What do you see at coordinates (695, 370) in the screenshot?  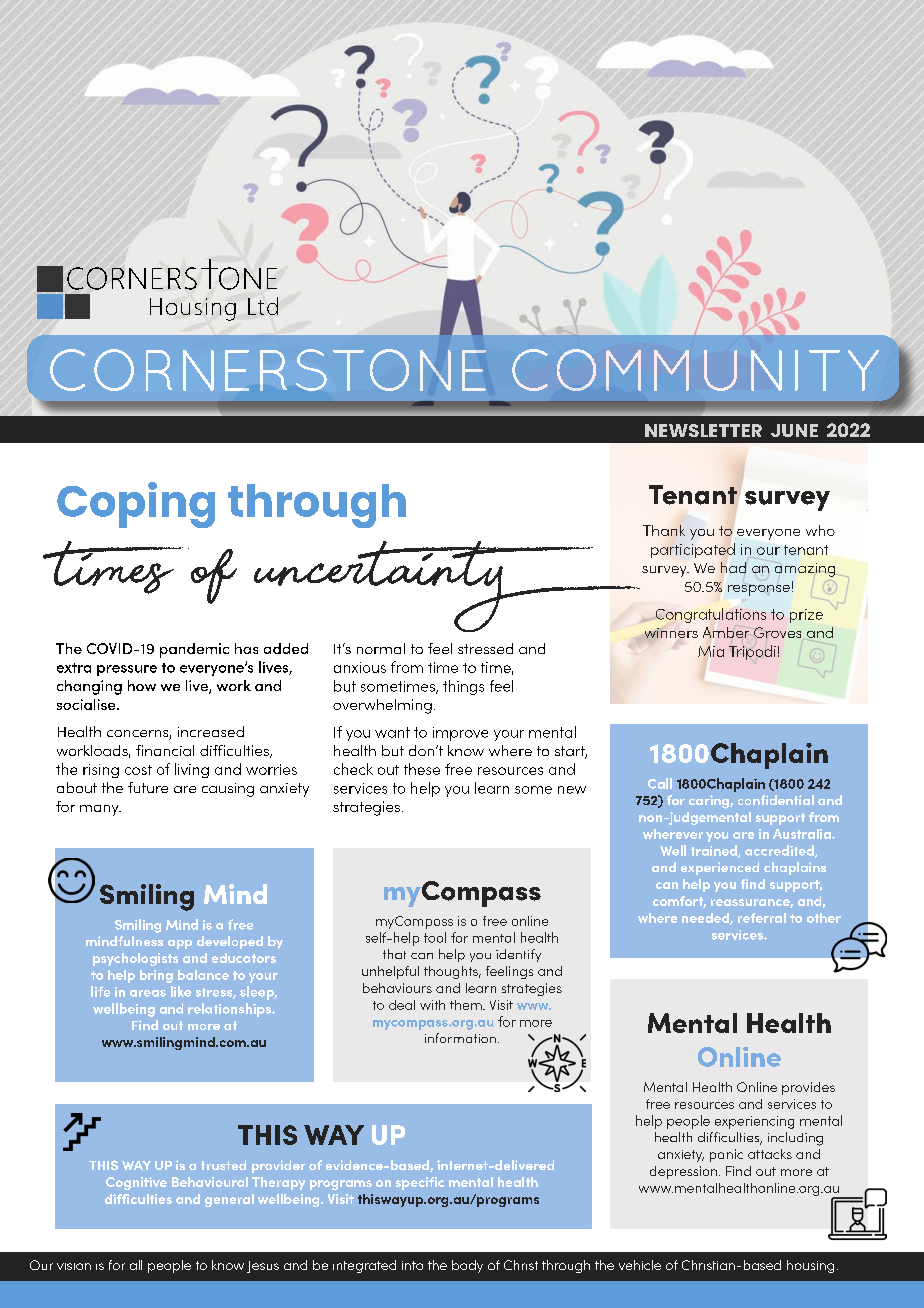 I see `COMMUNITY` at bounding box center [695, 370].
